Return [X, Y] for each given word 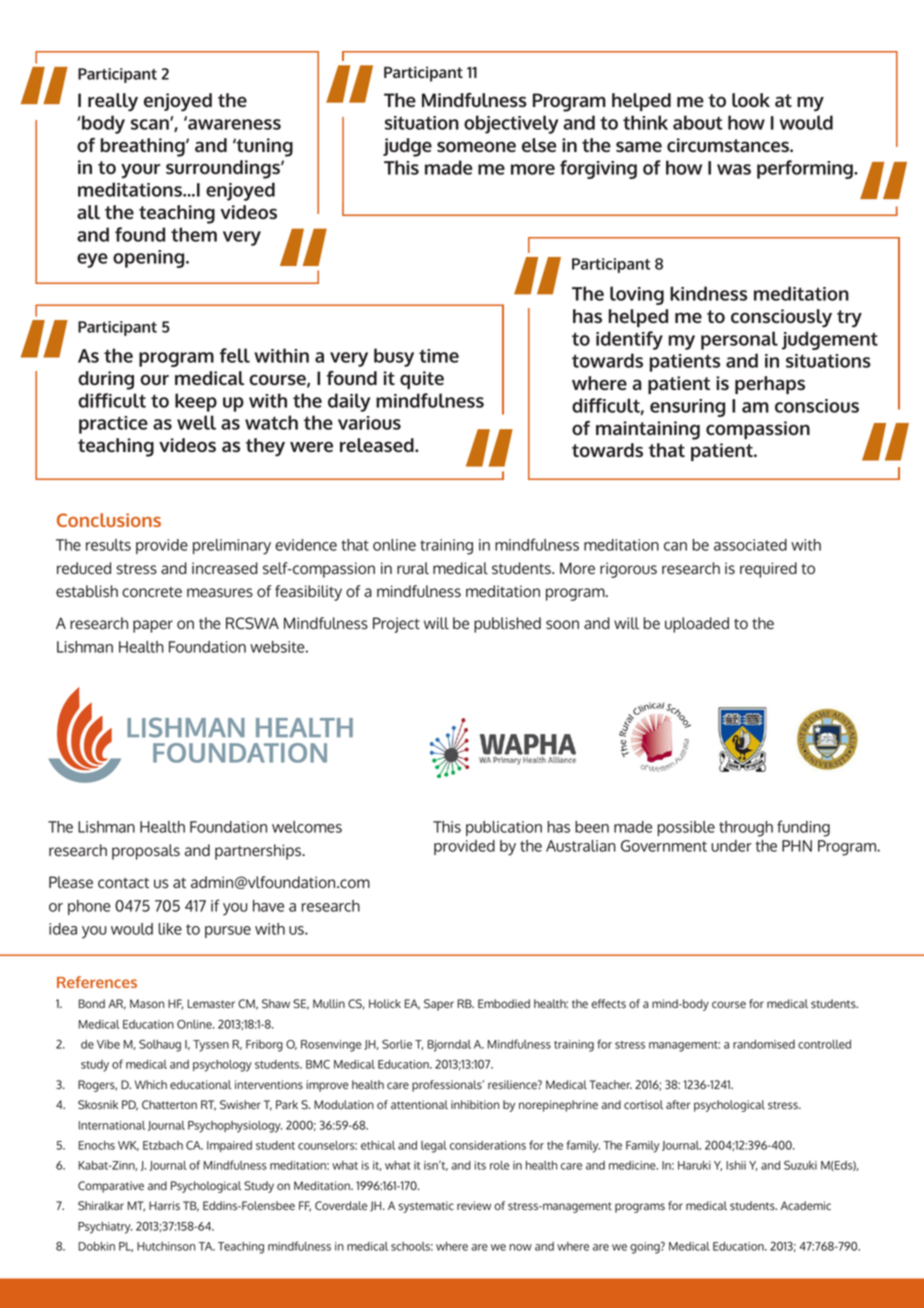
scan [151, 124]
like [170, 929]
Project [396, 625]
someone [476, 146]
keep [196, 402]
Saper [439, 1005]
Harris [164, 1206]
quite [422, 380]
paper [153, 626]
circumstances [729, 145]
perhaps [770, 385]
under [731, 846]
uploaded [697, 625]
